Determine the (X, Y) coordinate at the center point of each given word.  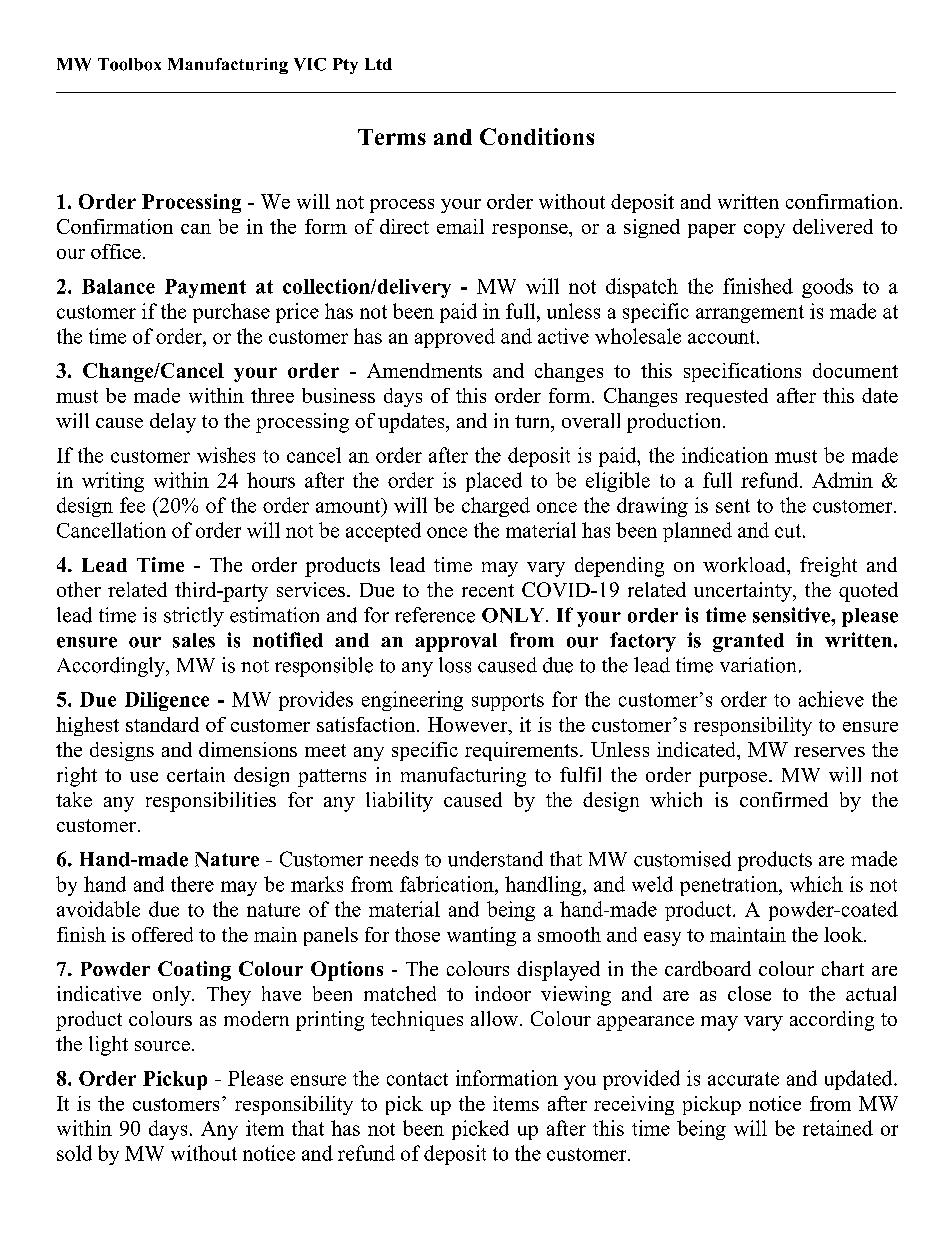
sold (74, 1153)
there (192, 884)
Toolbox (129, 64)
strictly (194, 617)
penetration (730, 886)
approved (455, 338)
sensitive (793, 615)
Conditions (537, 136)
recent (488, 590)
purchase (231, 313)
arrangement (750, 314)
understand (495, 859)
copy (764, 231)
